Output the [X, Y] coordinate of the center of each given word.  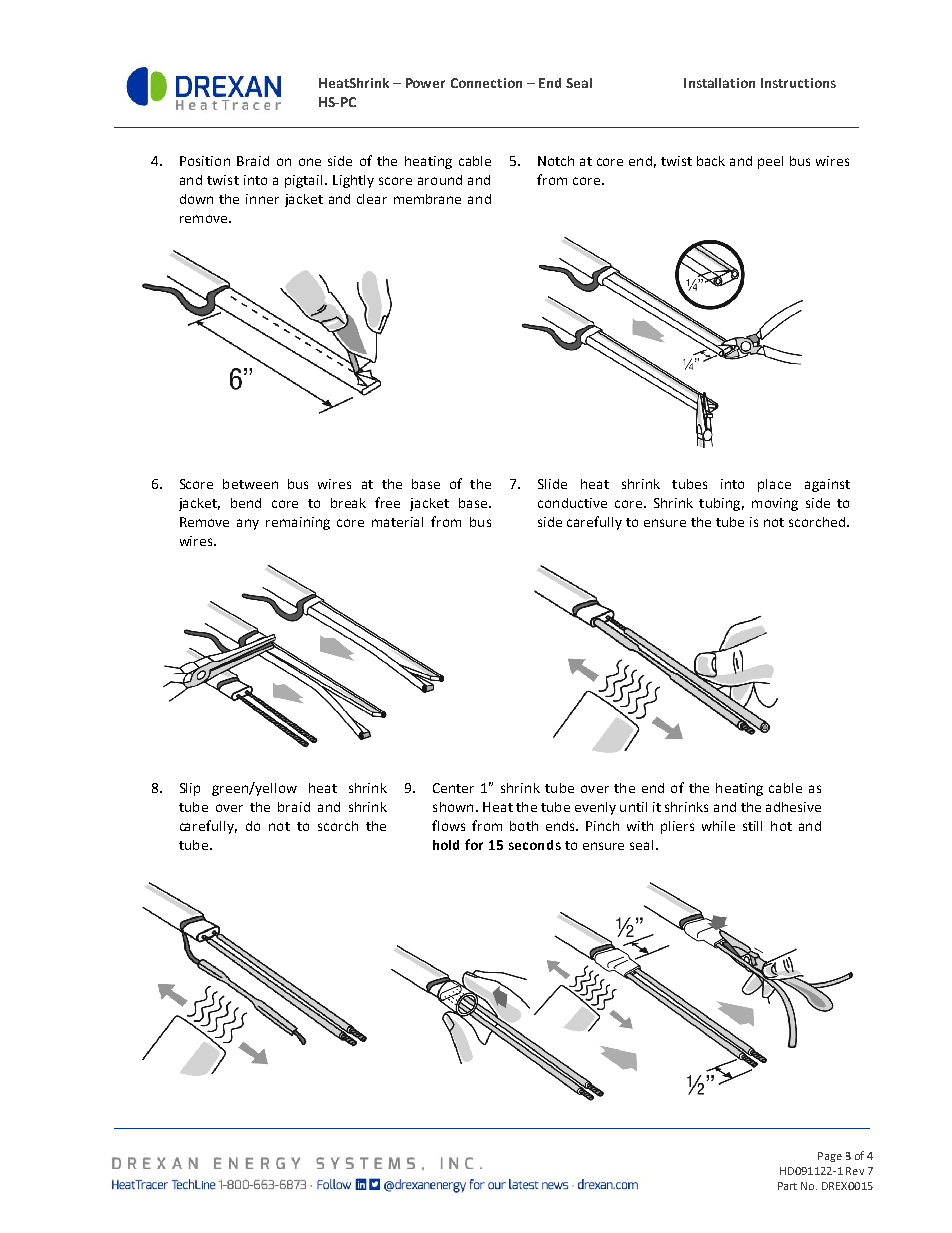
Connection [486, 83]
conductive [572, 503]
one [310, 162]
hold [446, 845]
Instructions [798, 83]
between [250, 484]
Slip [190, 789]
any [248, 524]
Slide [552, 484]
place [774, 485]
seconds [535, 845]
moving [775, 504]
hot [781, 826]
